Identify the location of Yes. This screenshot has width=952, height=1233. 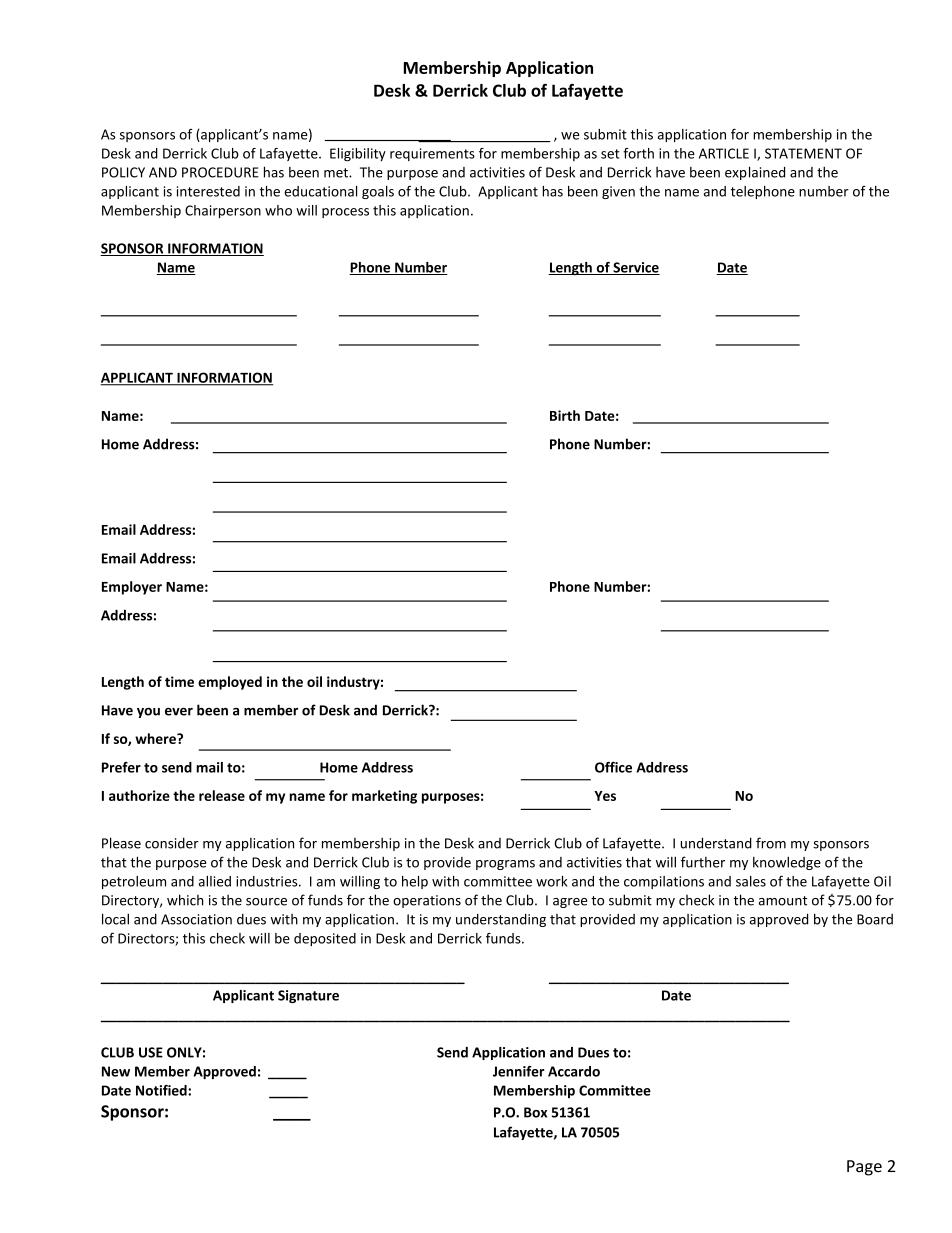
(605, 796).
